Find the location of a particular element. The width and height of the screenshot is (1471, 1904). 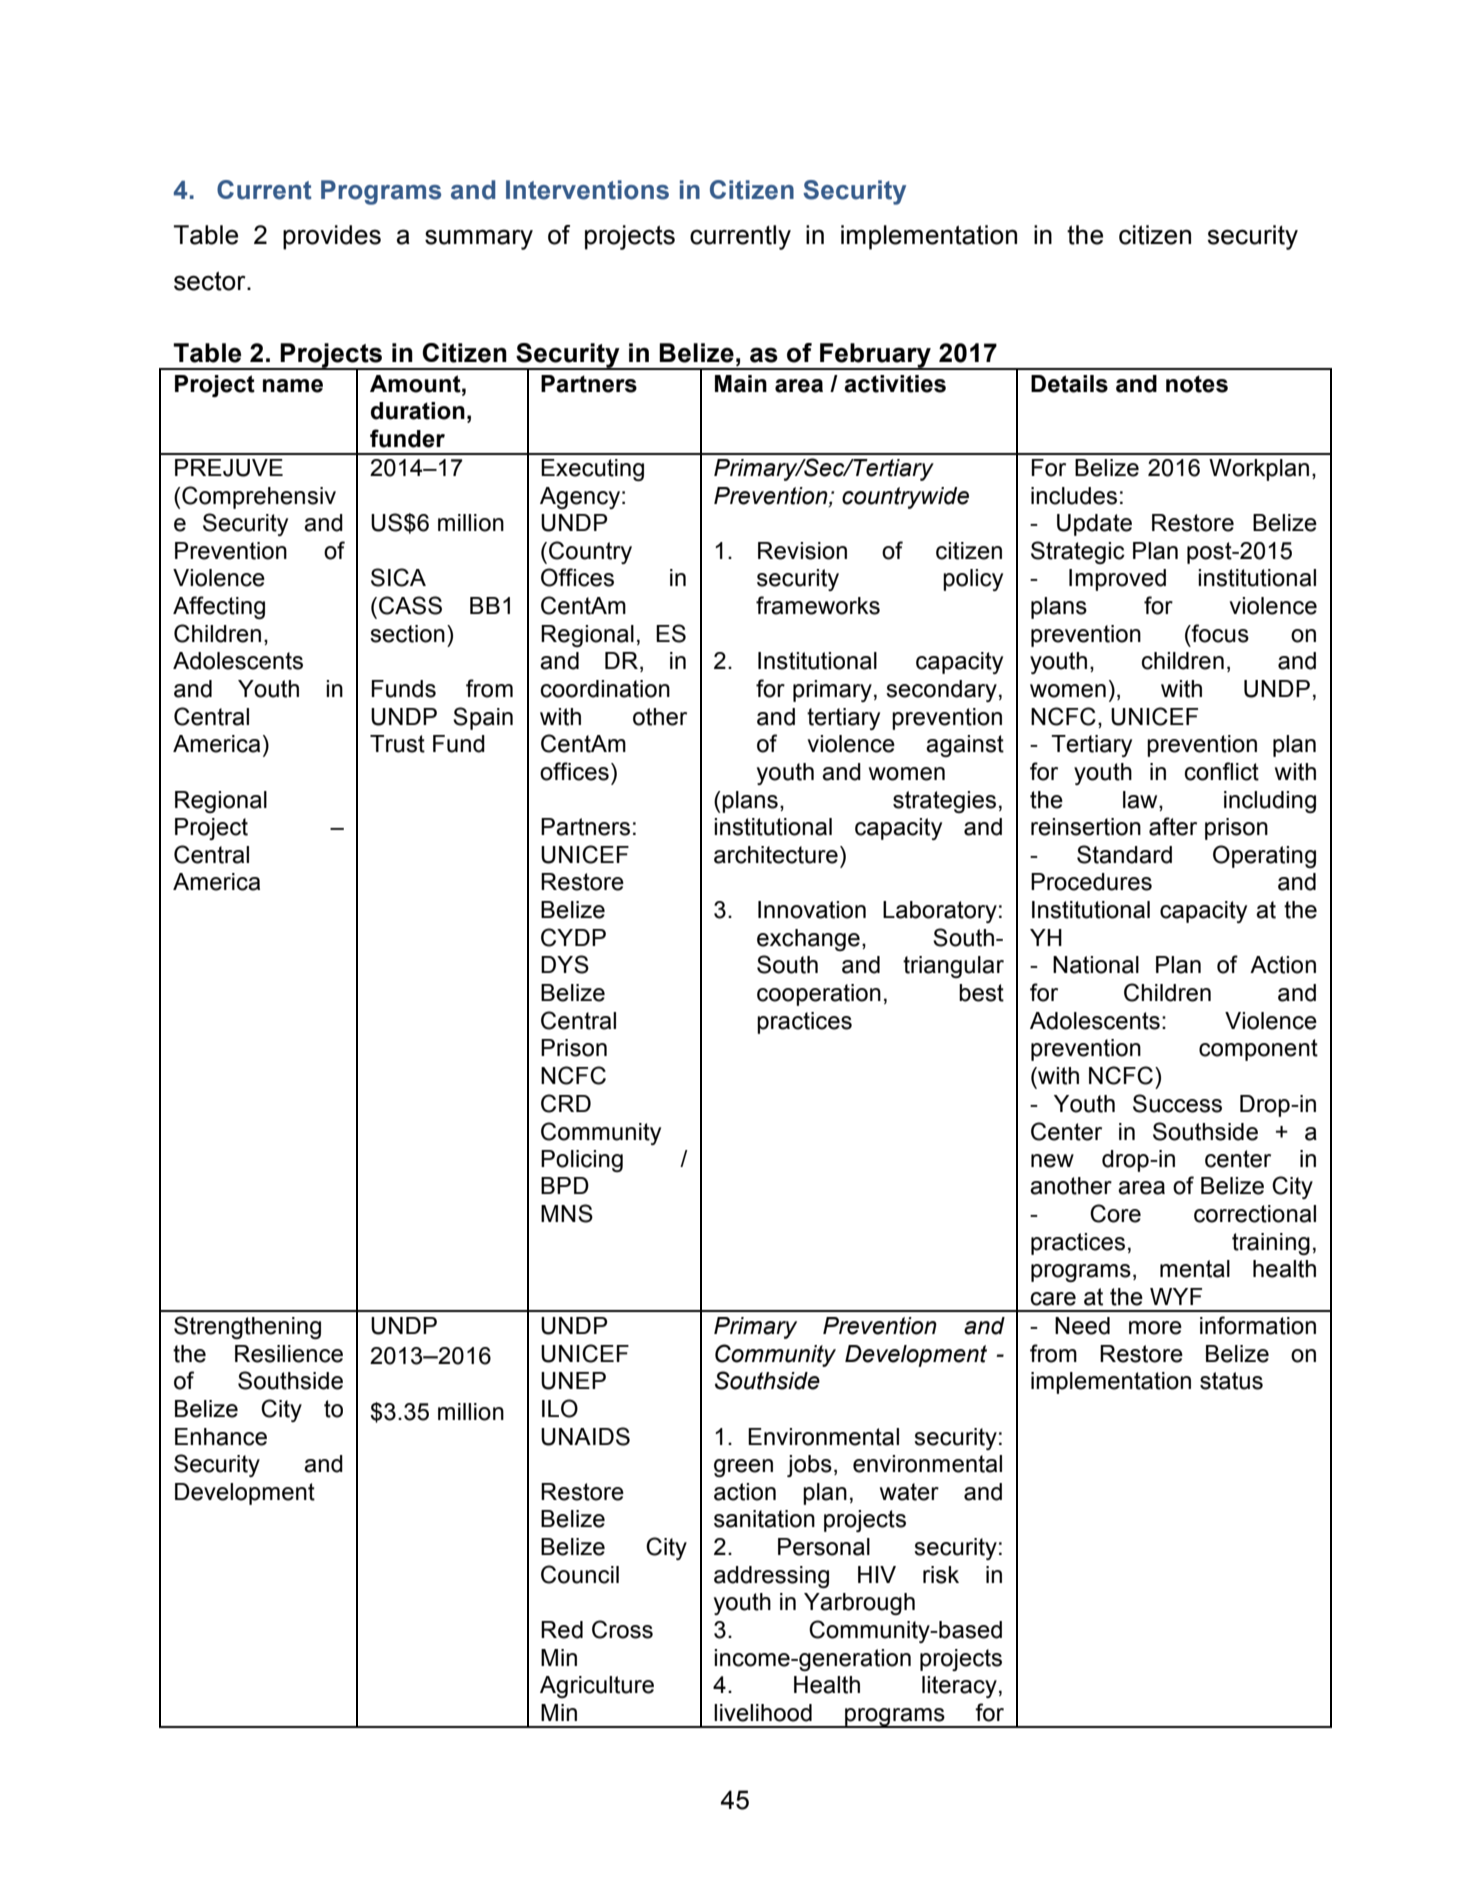

Core is located at coordinates (1115, 1213).
